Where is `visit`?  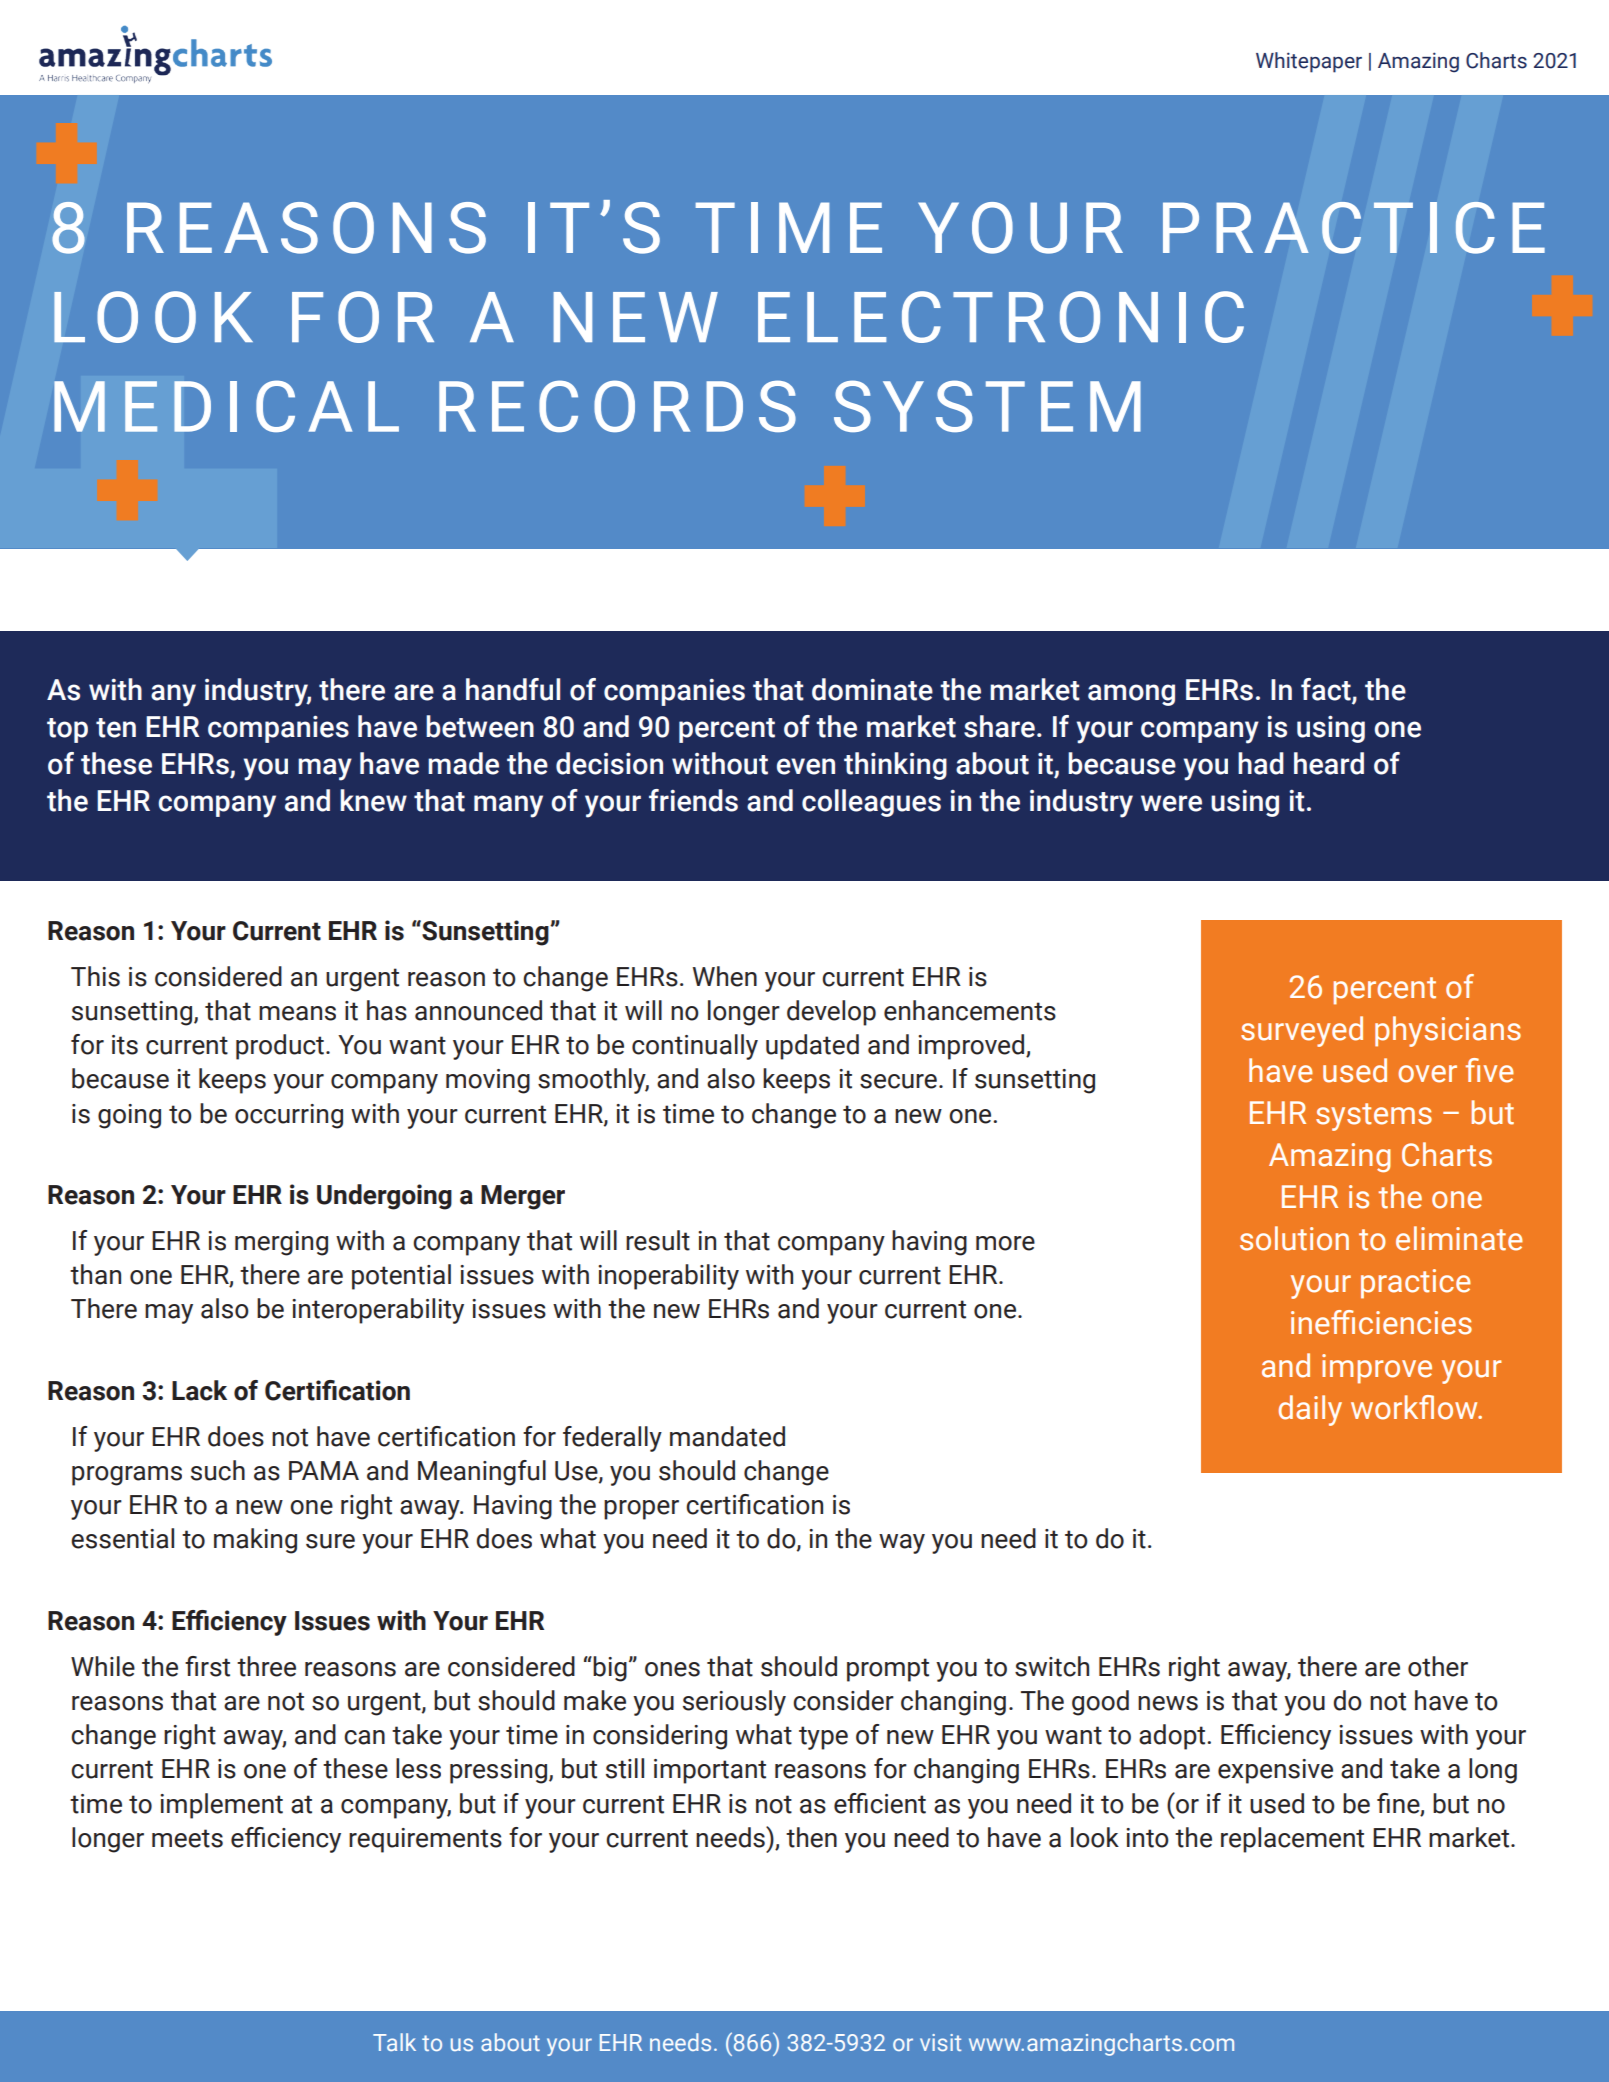
visit is located at coordinates (940, 2042).
